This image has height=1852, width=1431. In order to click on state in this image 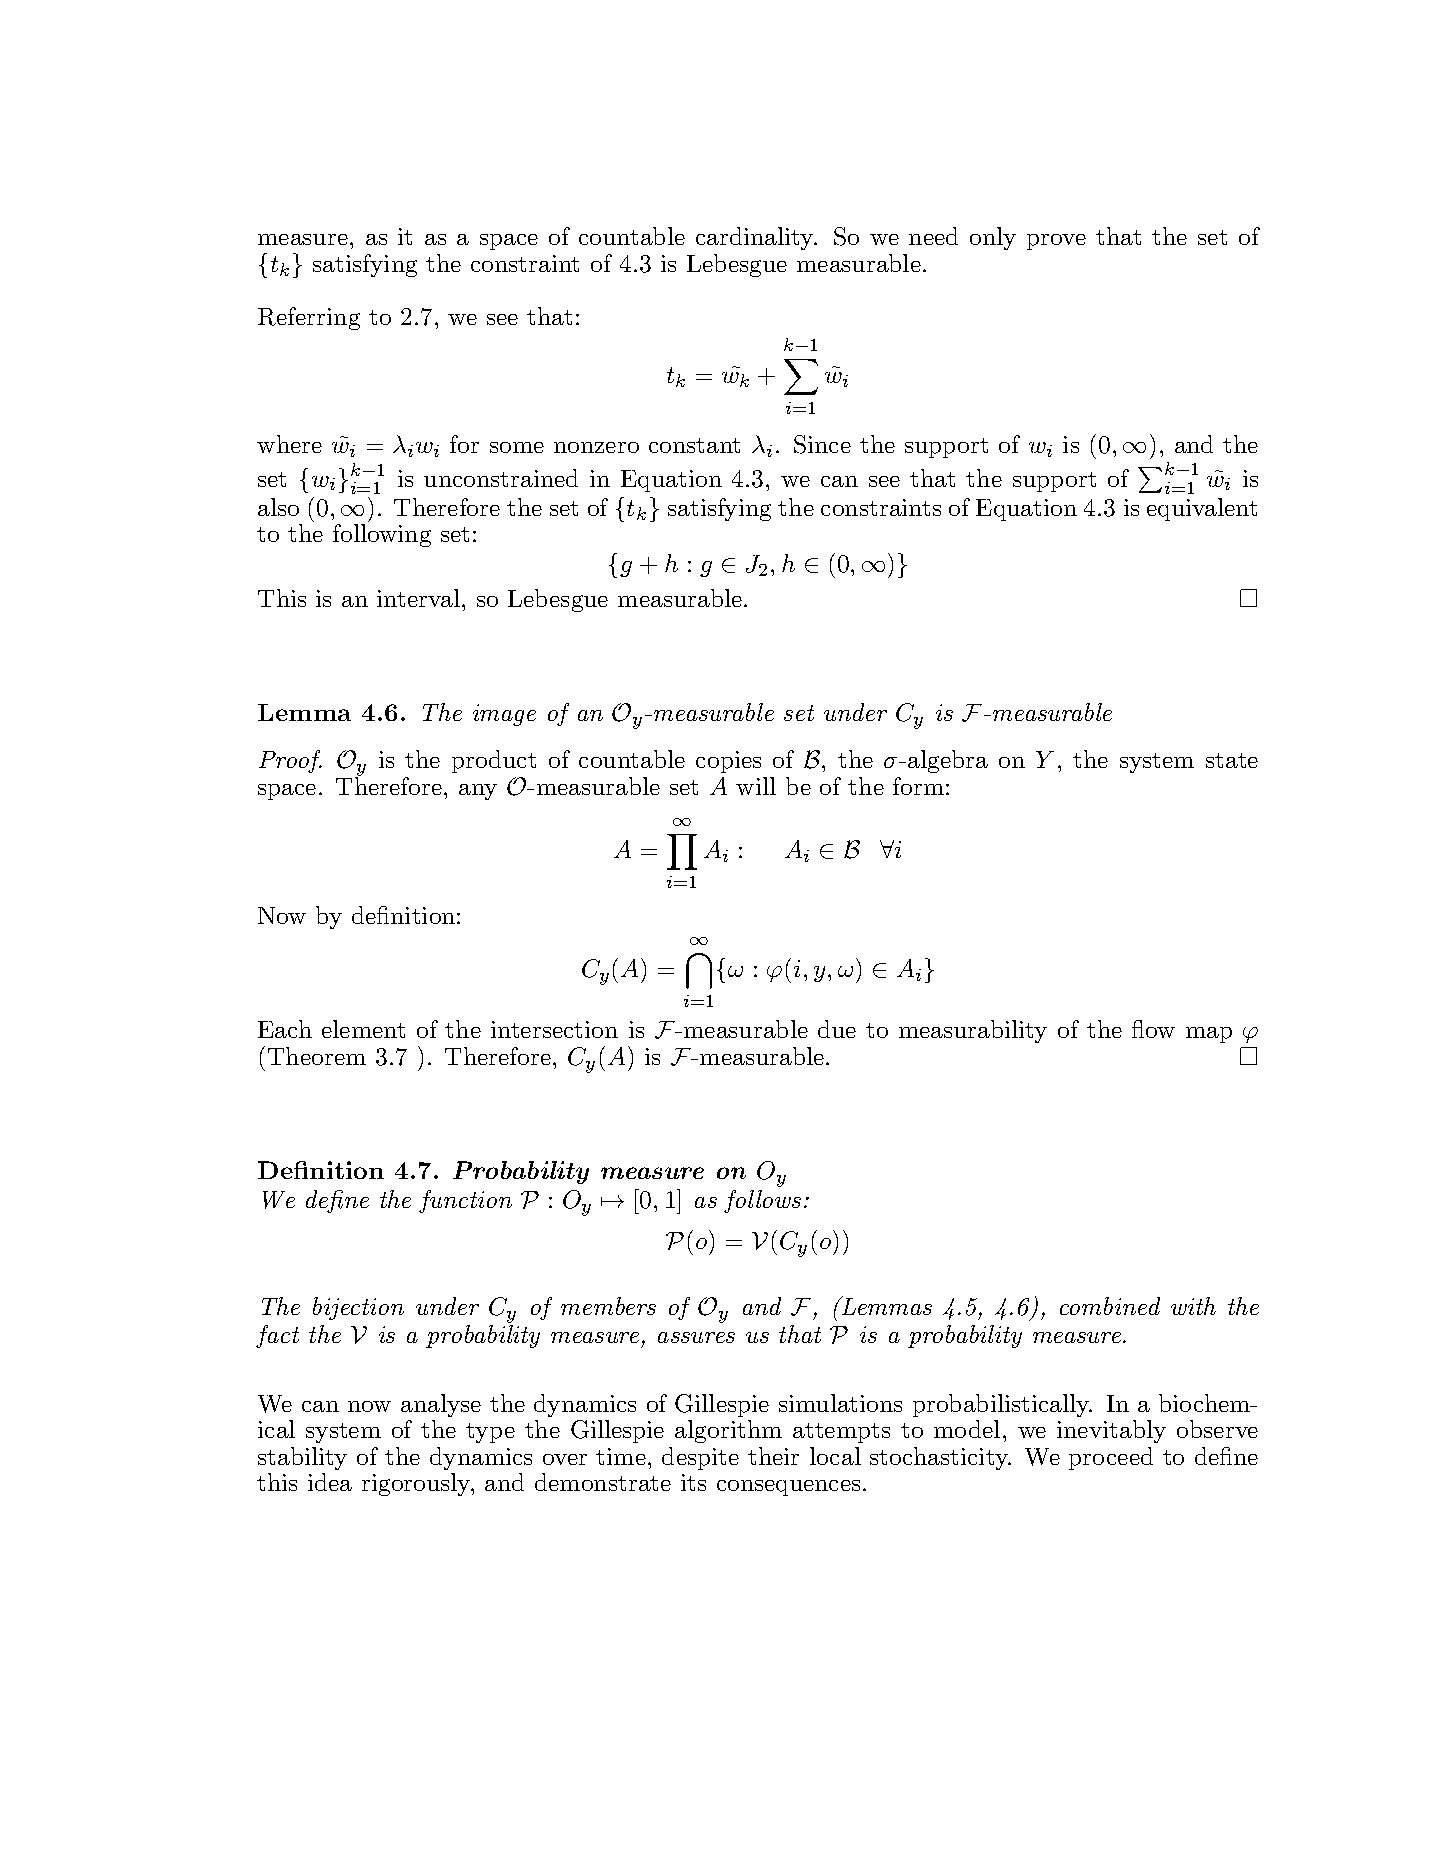, I will do `click(1232, 760)`.
